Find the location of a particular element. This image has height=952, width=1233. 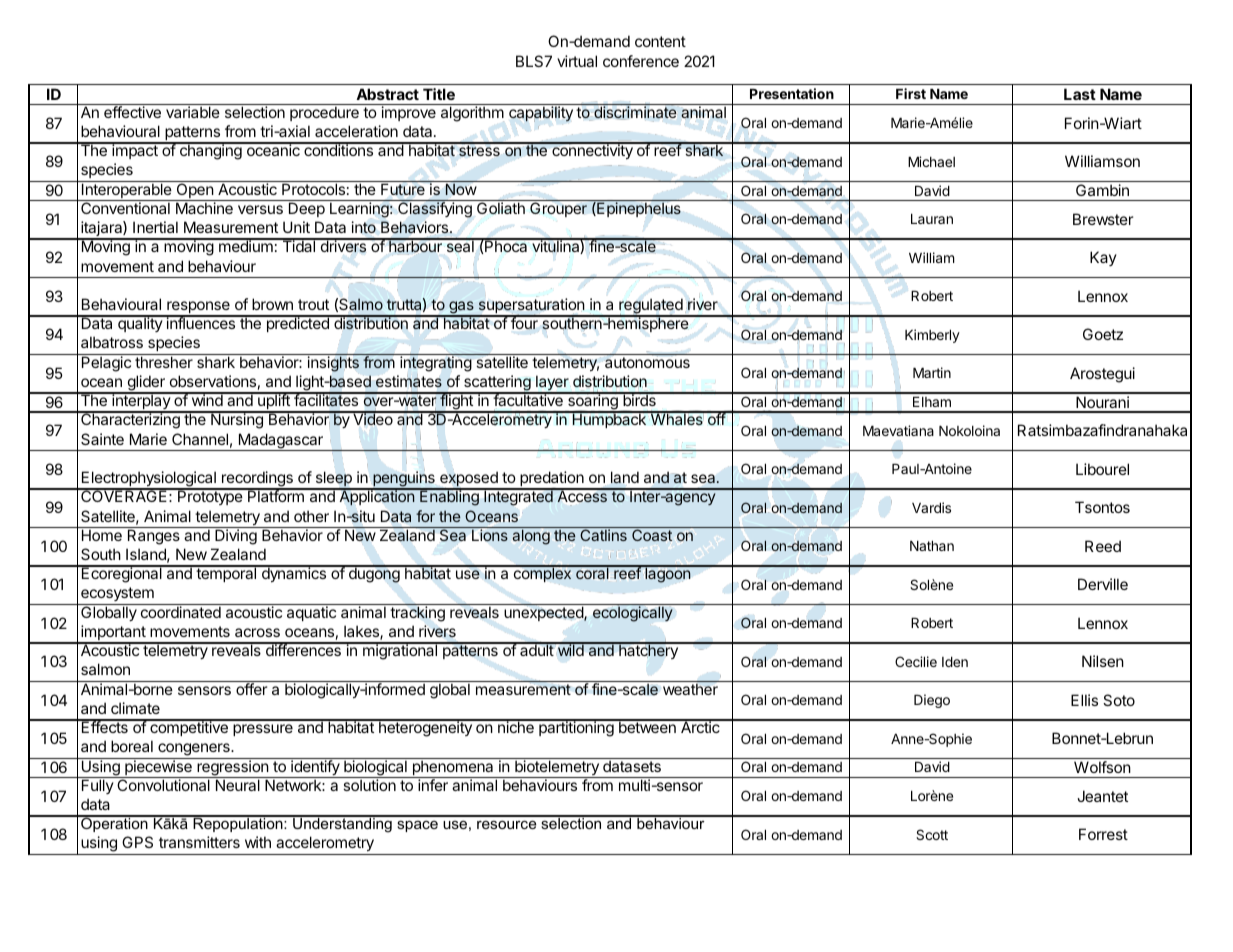

hatchery is located at coordinates (648, 651).
